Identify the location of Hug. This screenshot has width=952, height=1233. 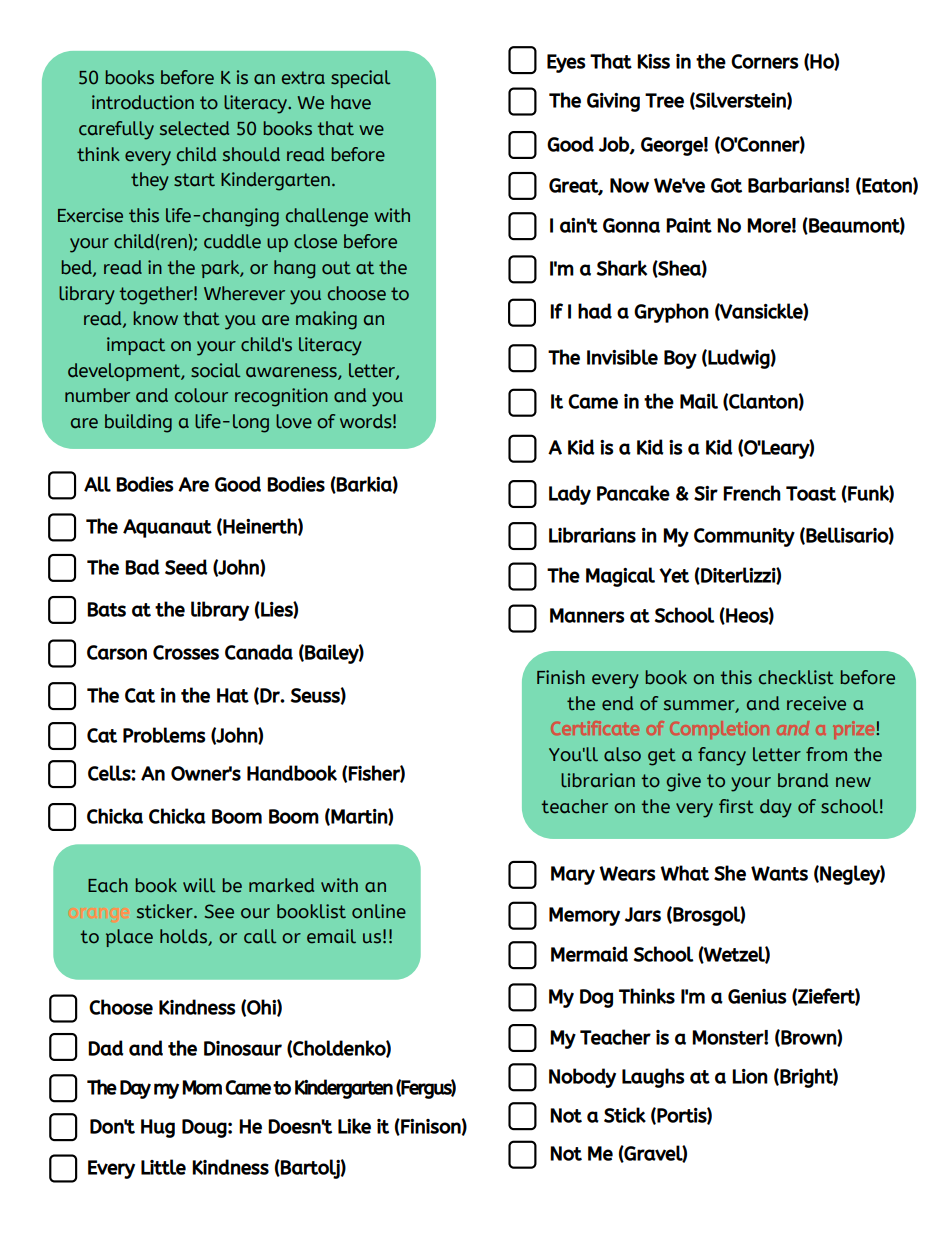
(158, 1128).
